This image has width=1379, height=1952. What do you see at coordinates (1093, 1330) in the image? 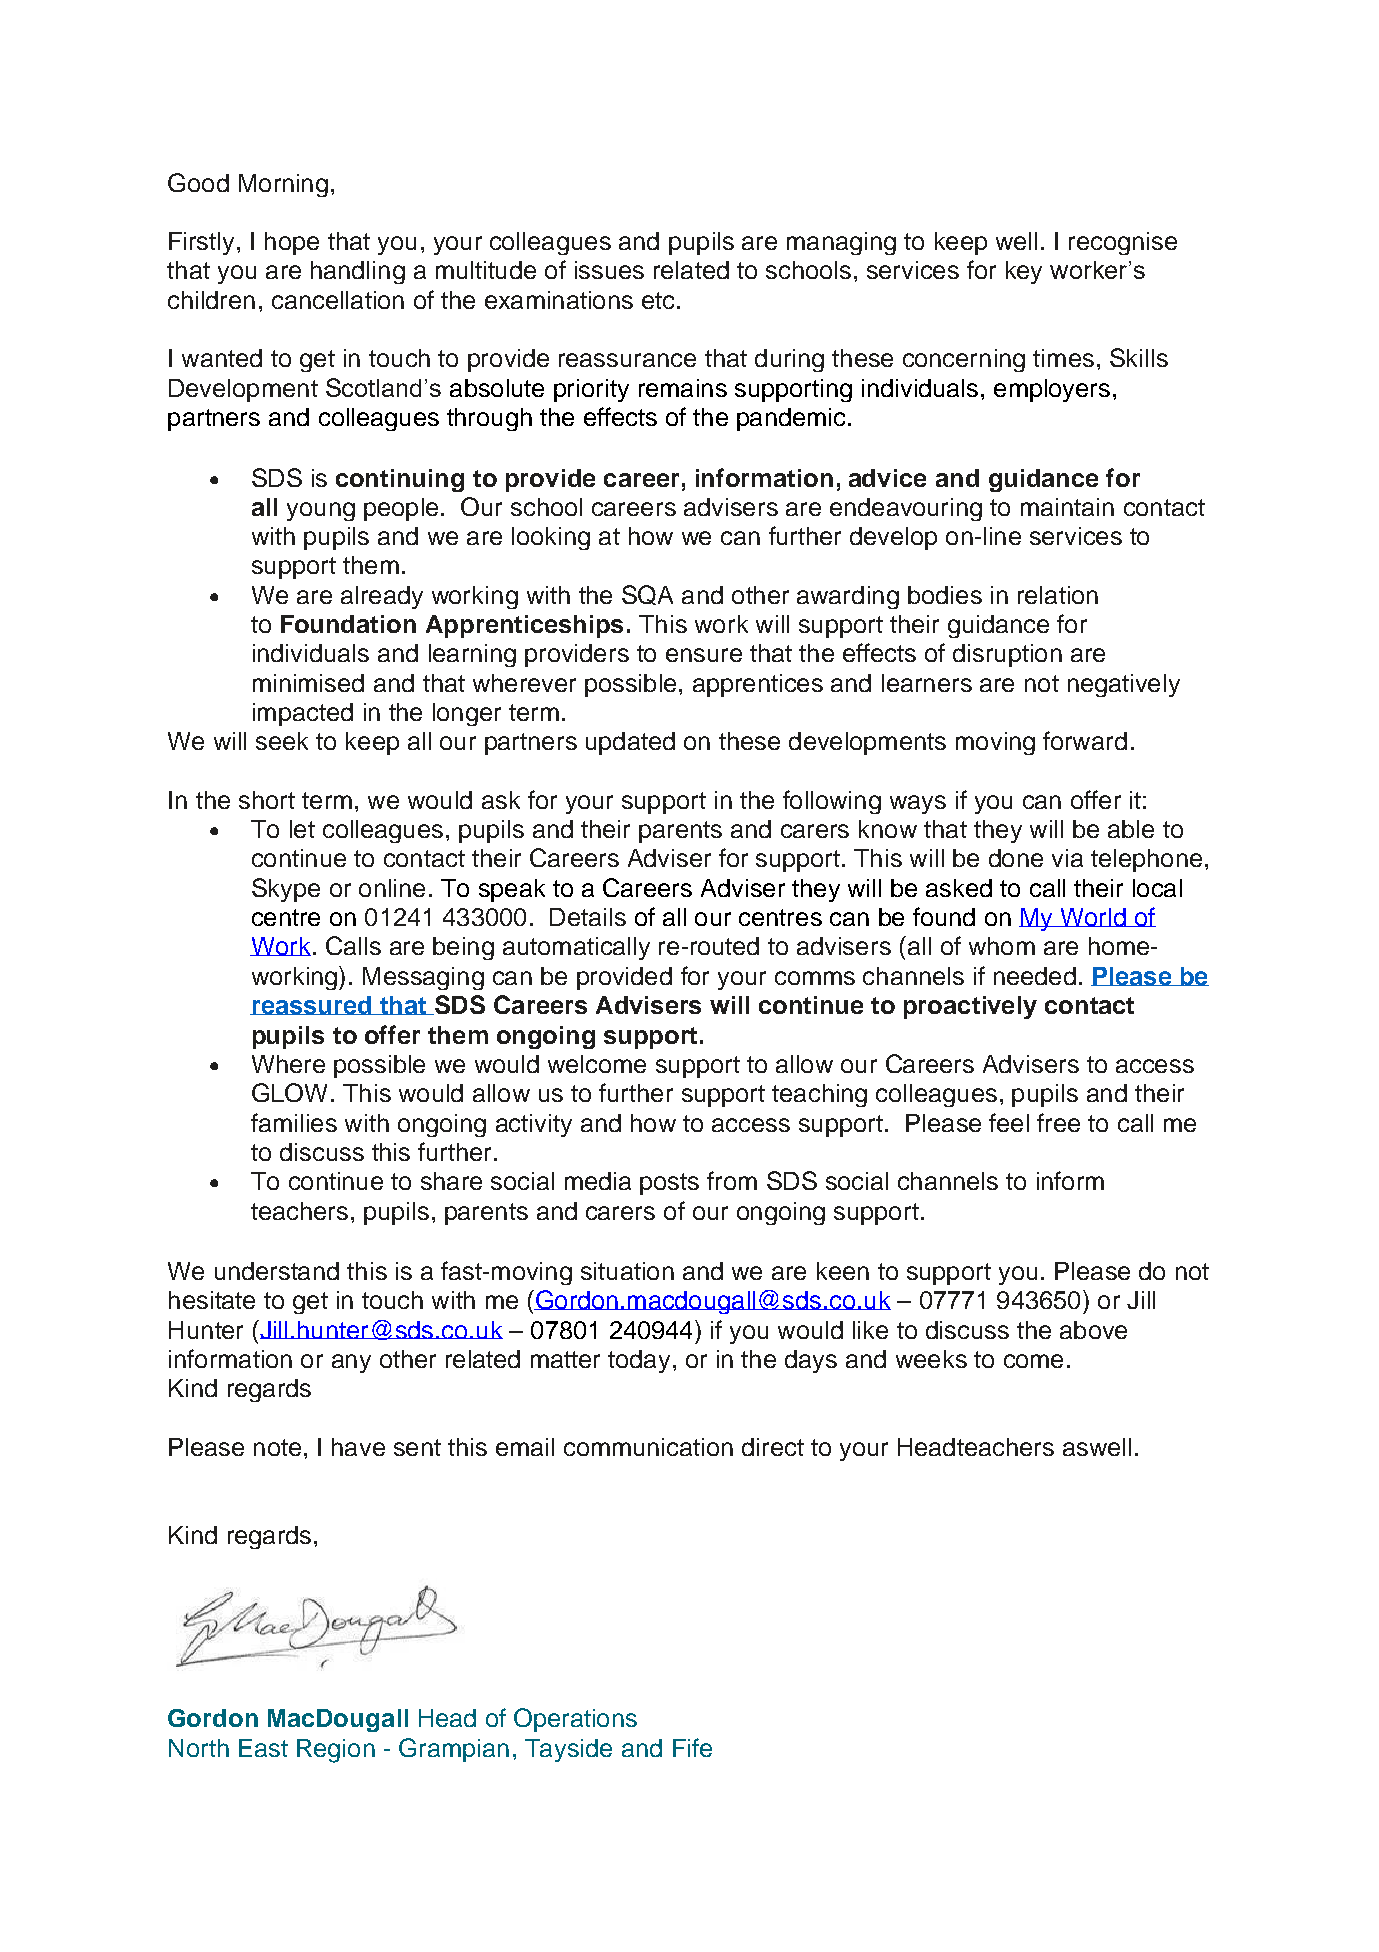
I see `above` at bounding box center [1093, 1330].
